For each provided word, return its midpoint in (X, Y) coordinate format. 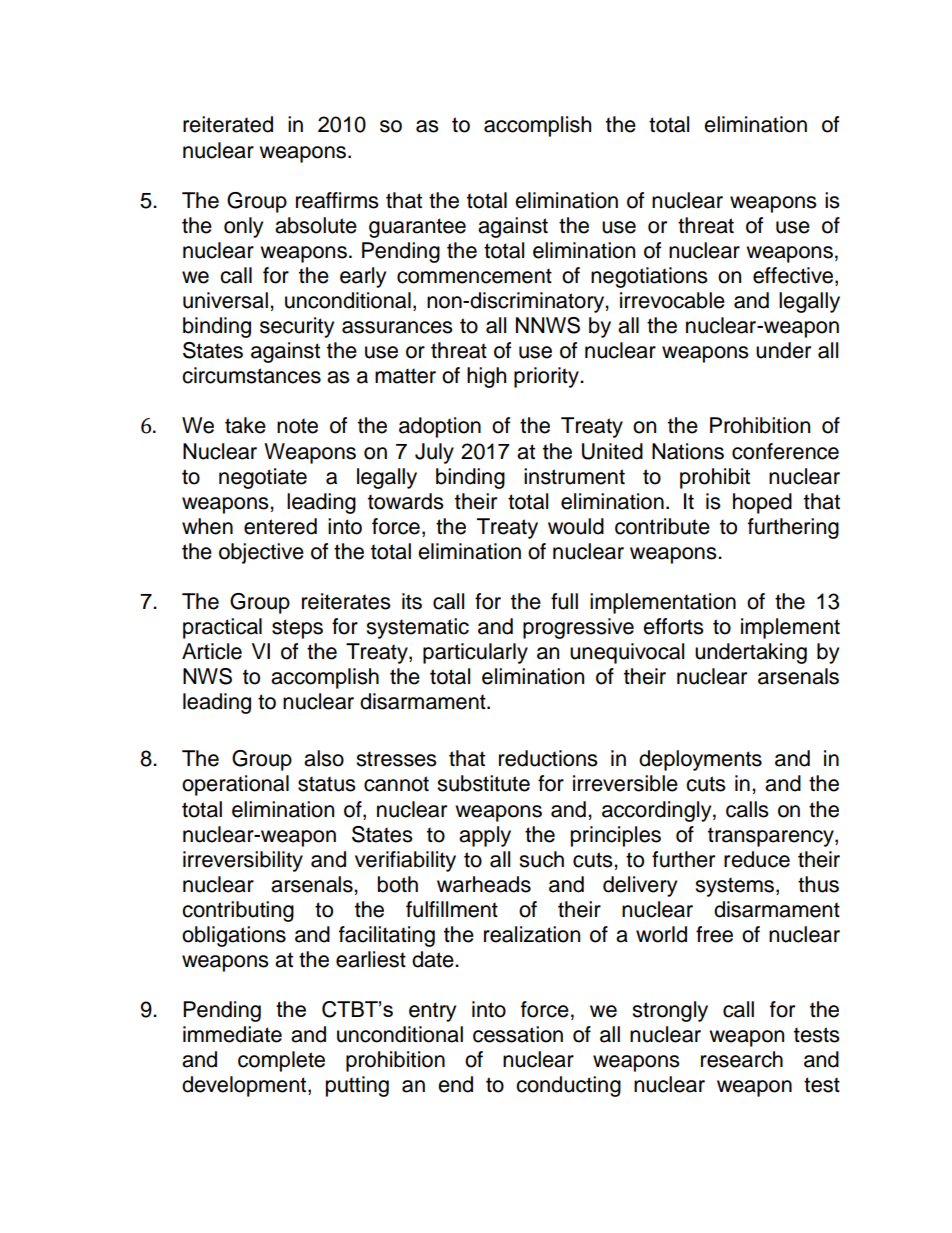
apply (485, 836)
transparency (772, 837)
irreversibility (243, 861)
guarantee (417, 228)
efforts (673, 626)
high (486, 377)
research (742, 1059)
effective (794, 276)
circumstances (251, 375)
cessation (518, 1034)
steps (297, 629)
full (564, 601)
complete (281, 1061)
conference (785, 451)
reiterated (228, 124)
